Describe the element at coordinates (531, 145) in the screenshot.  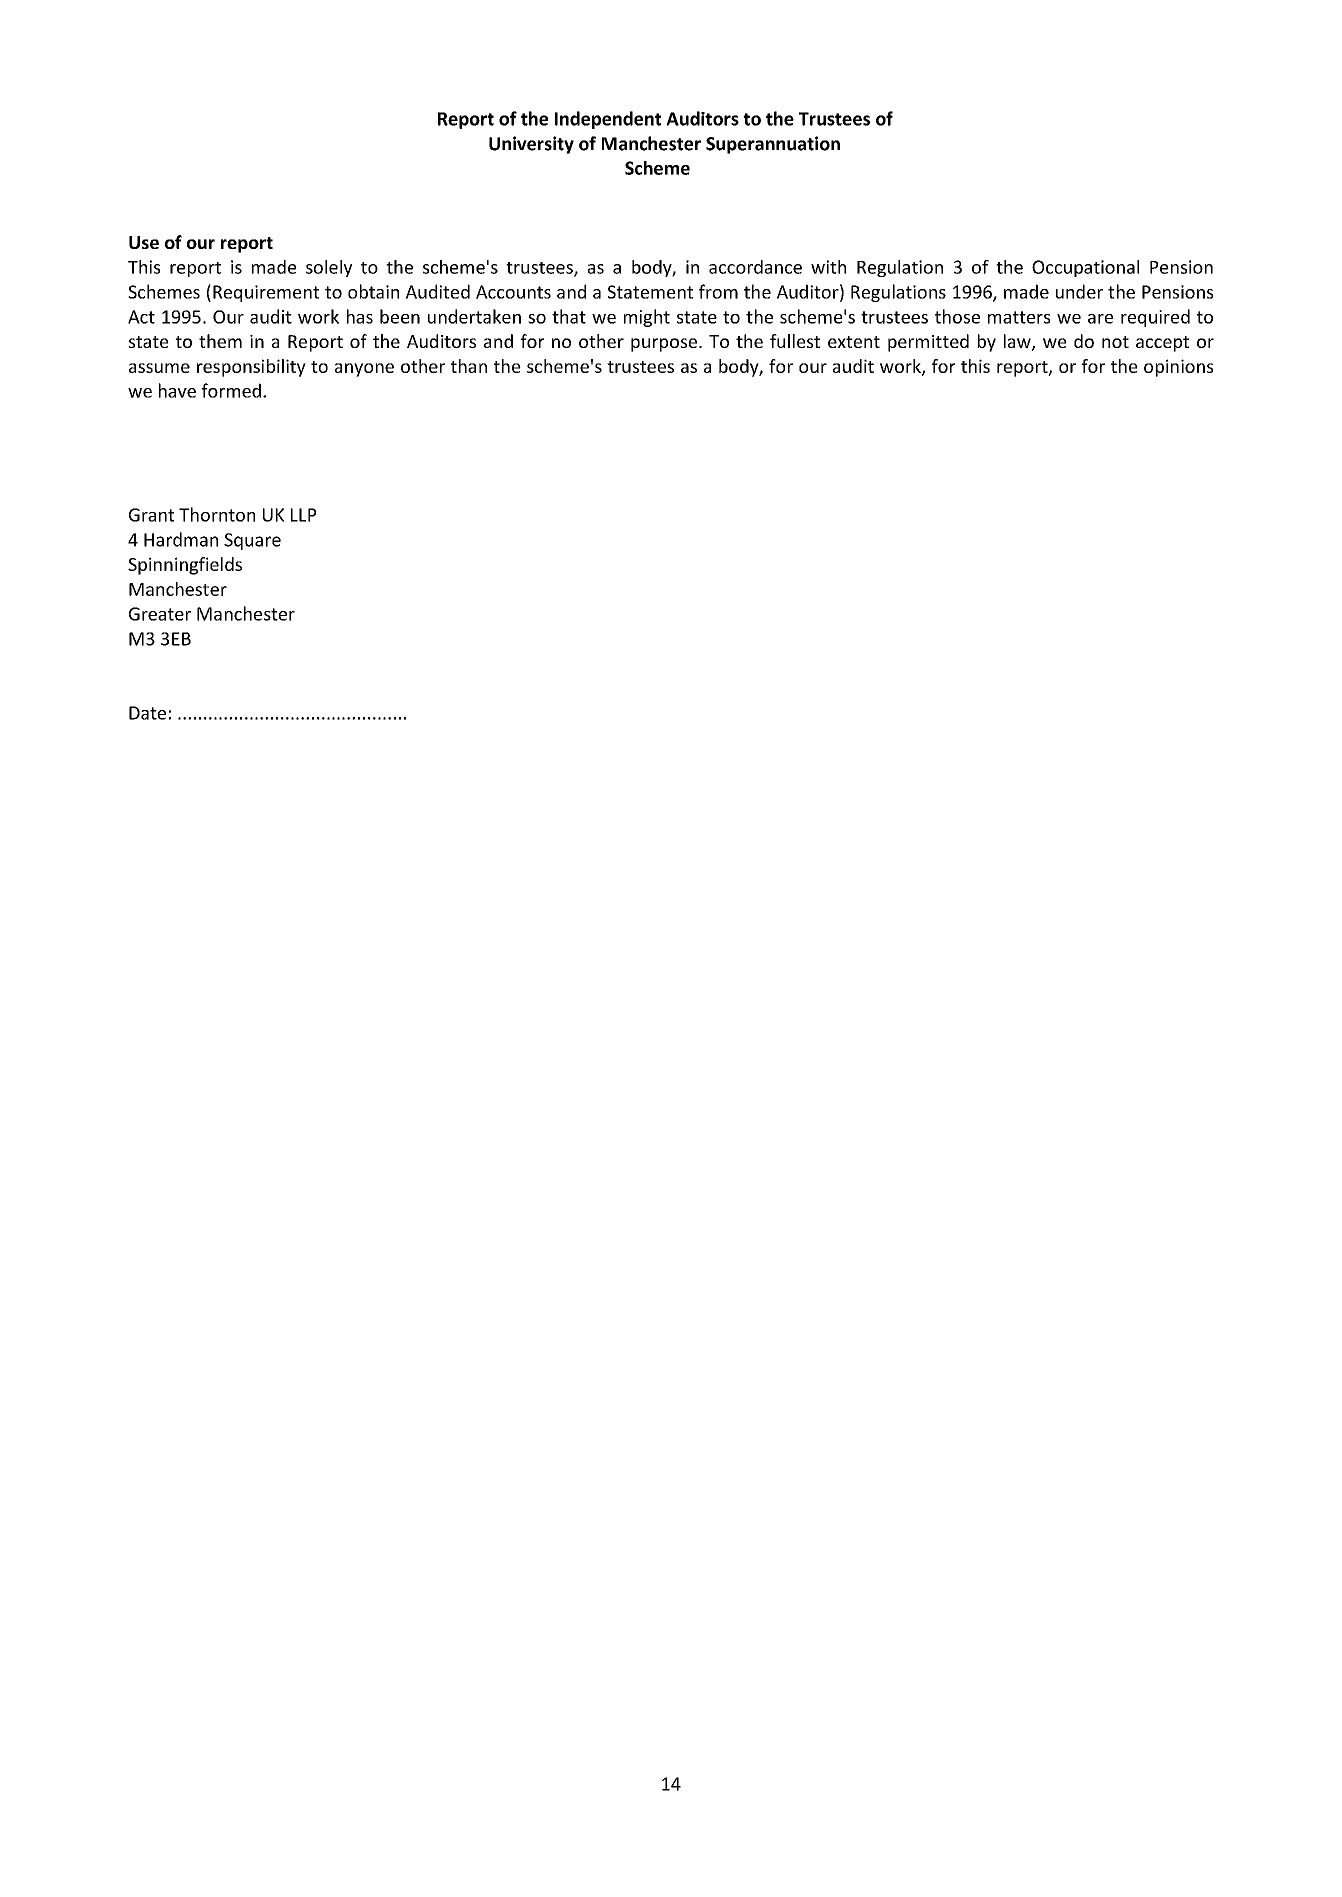
I see `University` at that location.
